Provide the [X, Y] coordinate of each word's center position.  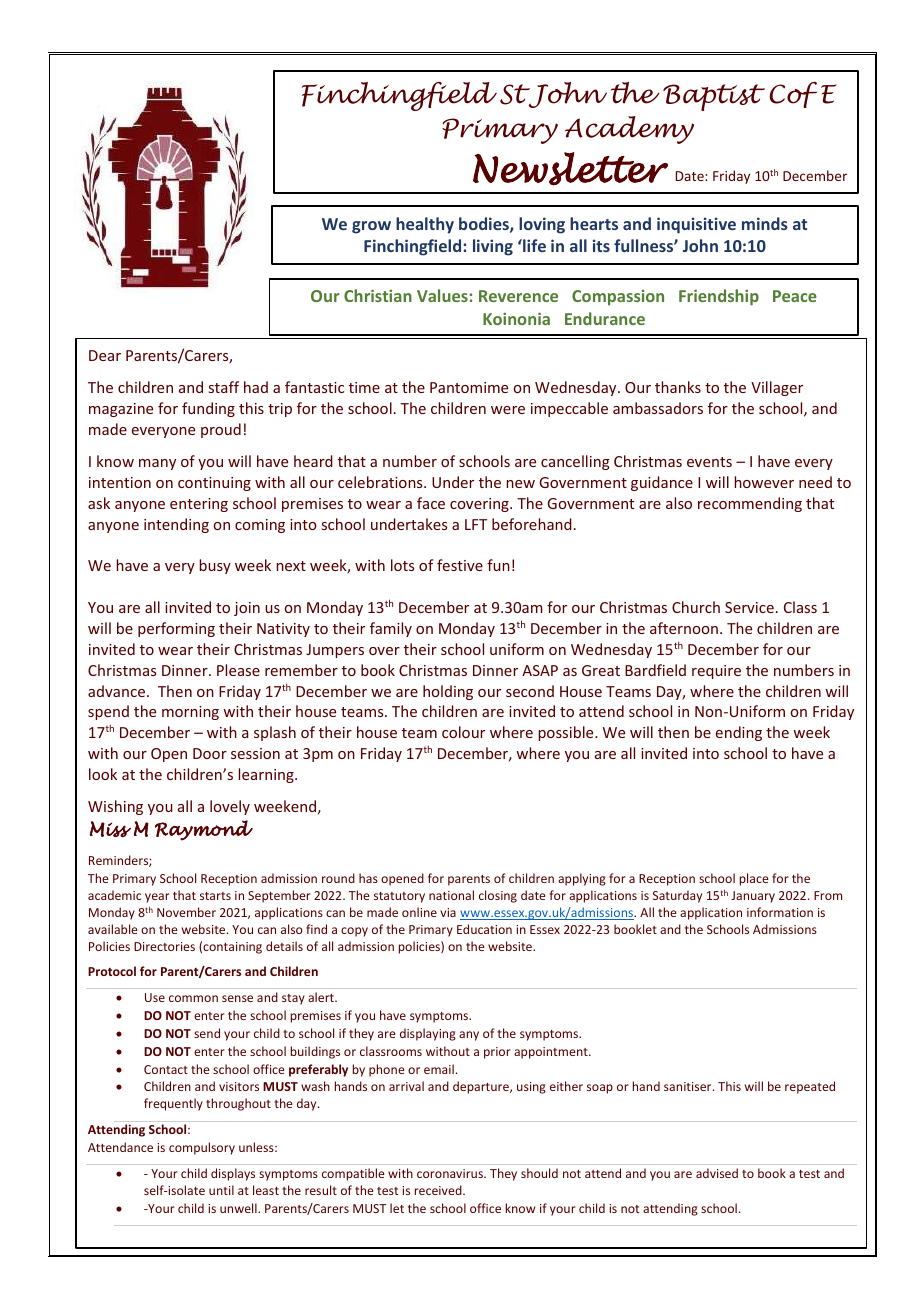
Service [749, 607]
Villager [777, 388]
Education [484, 929]
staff [224, 387]
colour [463, 732]
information [780, 912]
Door [210, 753]
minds [765, 223]
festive [460, 565]
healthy [425, 225]
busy [215, 566]
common [193, 998]
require [716, 672]
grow [371, 227]
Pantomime [469, 387]
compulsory [202, 1148]
